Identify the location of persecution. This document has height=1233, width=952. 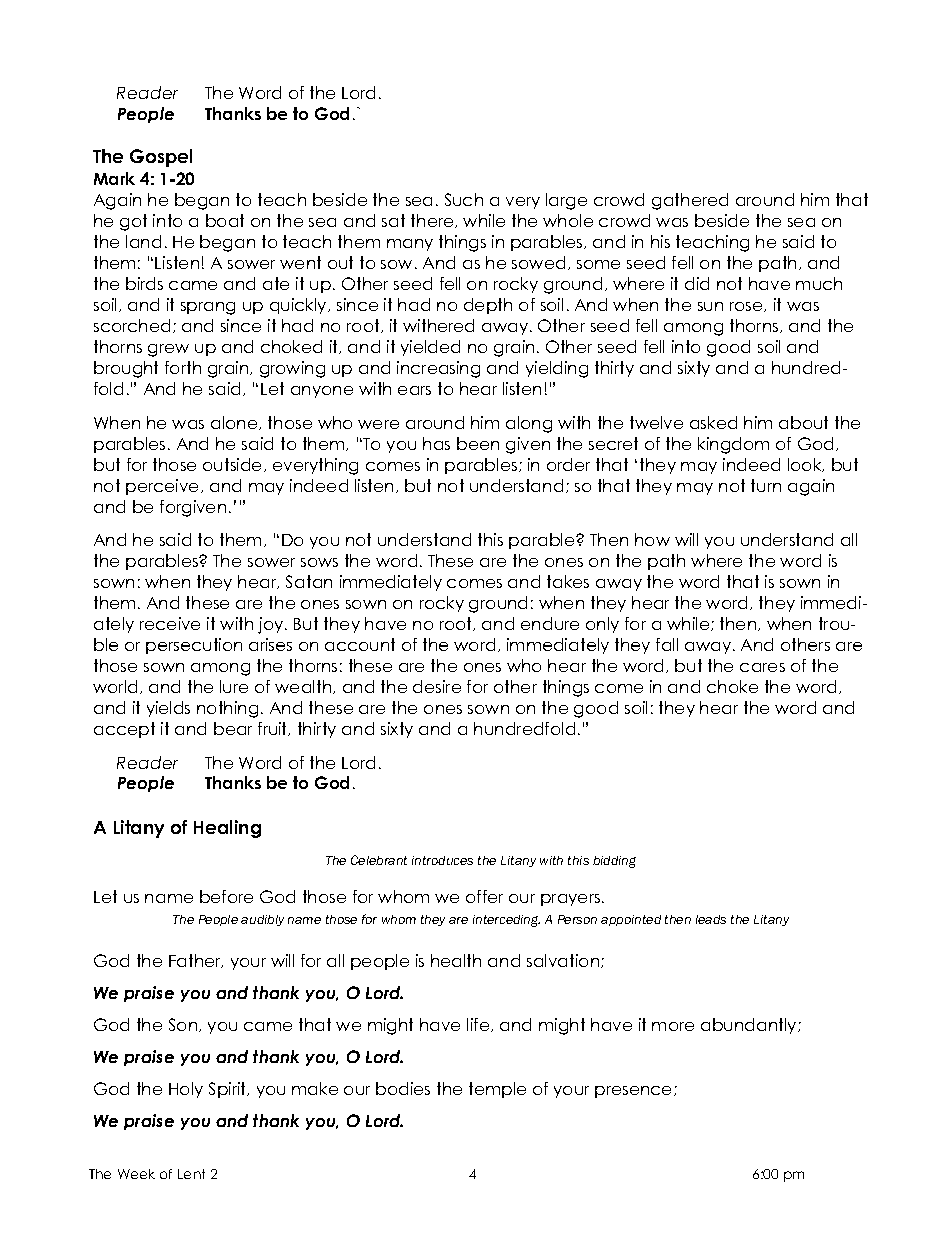
(194, 646).
